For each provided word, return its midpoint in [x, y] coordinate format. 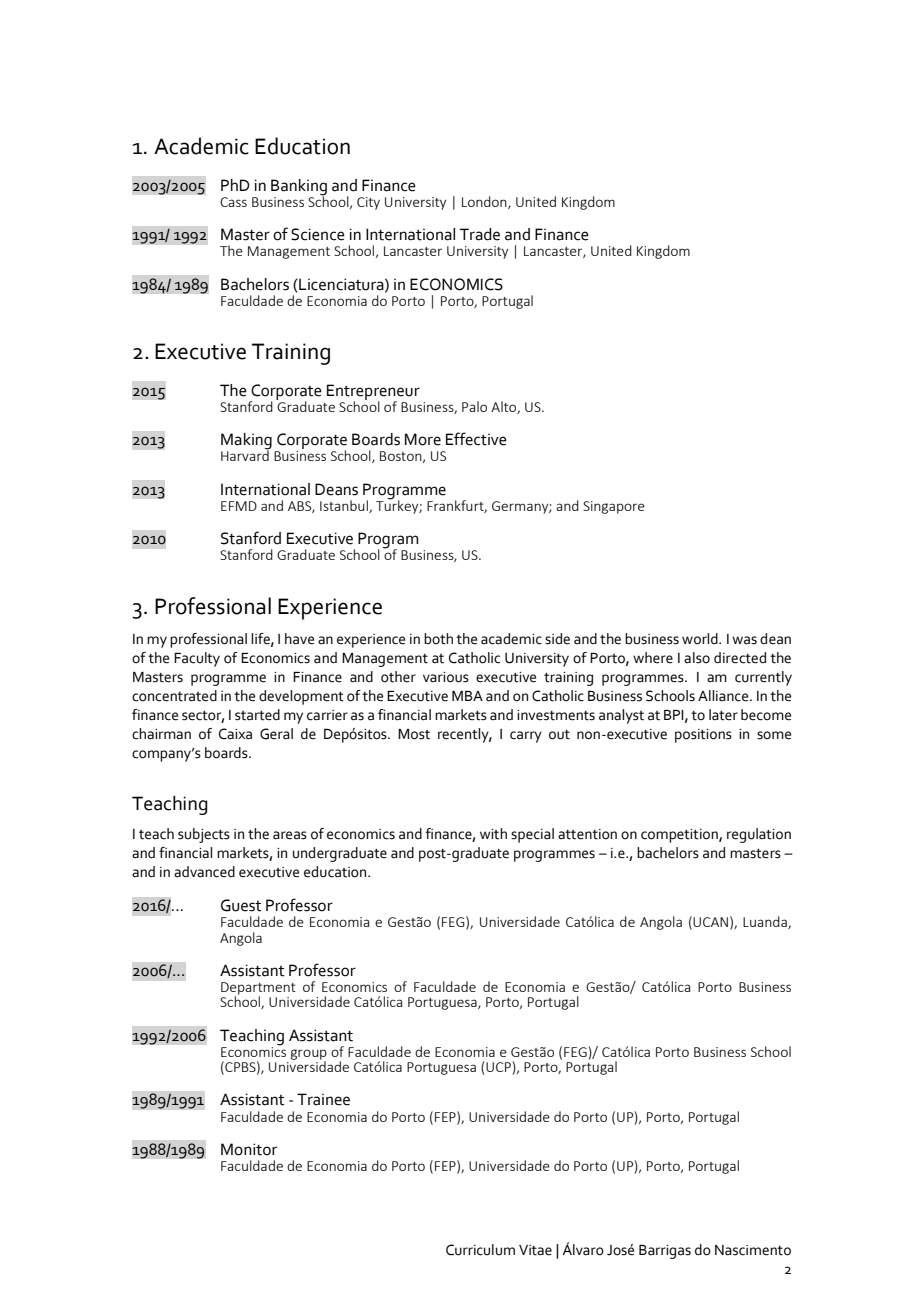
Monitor [249, 1149]
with [493, 834]
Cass [233, 202]
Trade [480, 234]
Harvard [246, 454]
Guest [241, 905]
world [701, 639]
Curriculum [480, 1250]
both [438, 639]
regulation [759, 835]
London [485, 202]
